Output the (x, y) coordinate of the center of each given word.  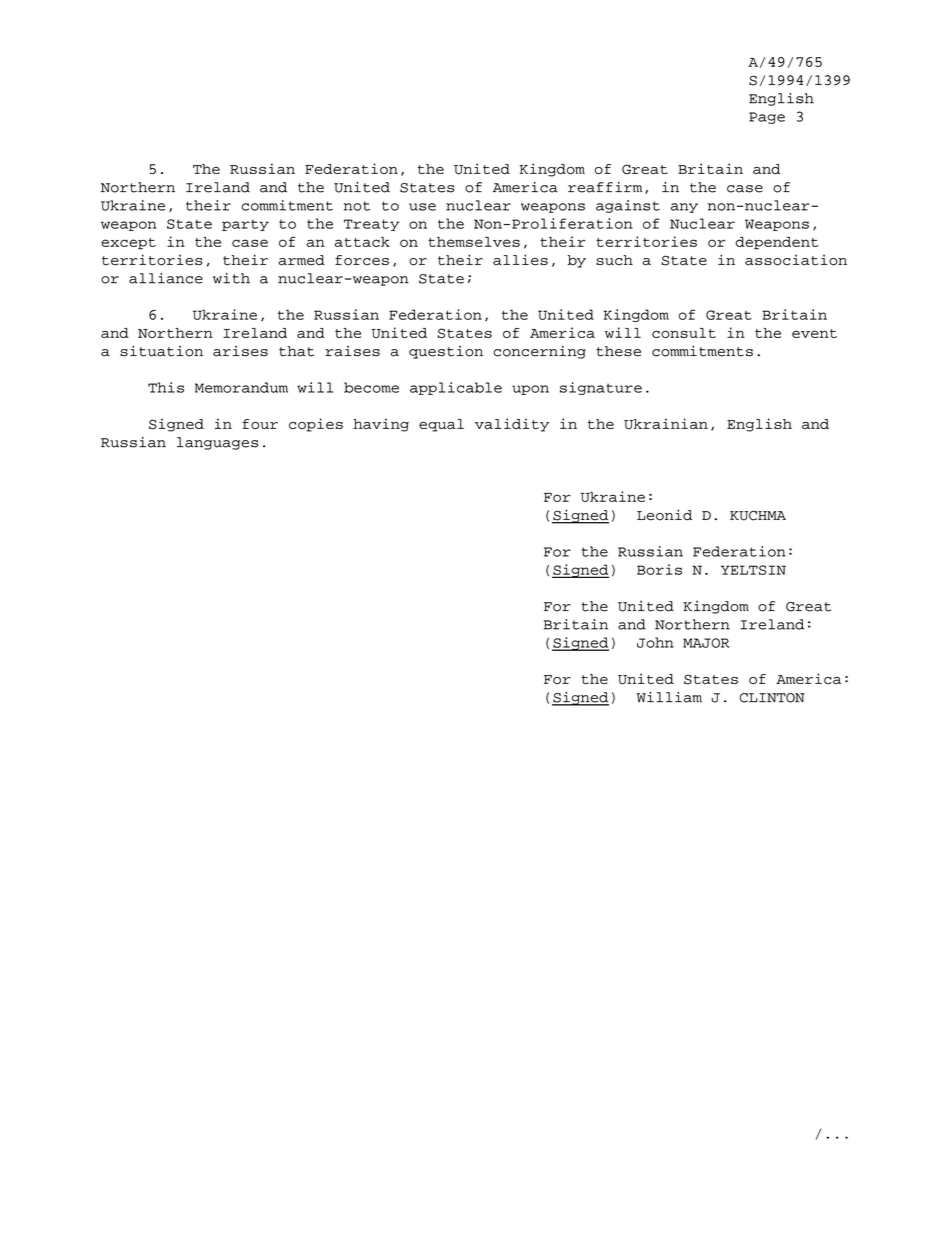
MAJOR (706, 643)
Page (767, 118)
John (655, 642)
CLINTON (772, 698)
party (245, 225)
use (422, 207)
